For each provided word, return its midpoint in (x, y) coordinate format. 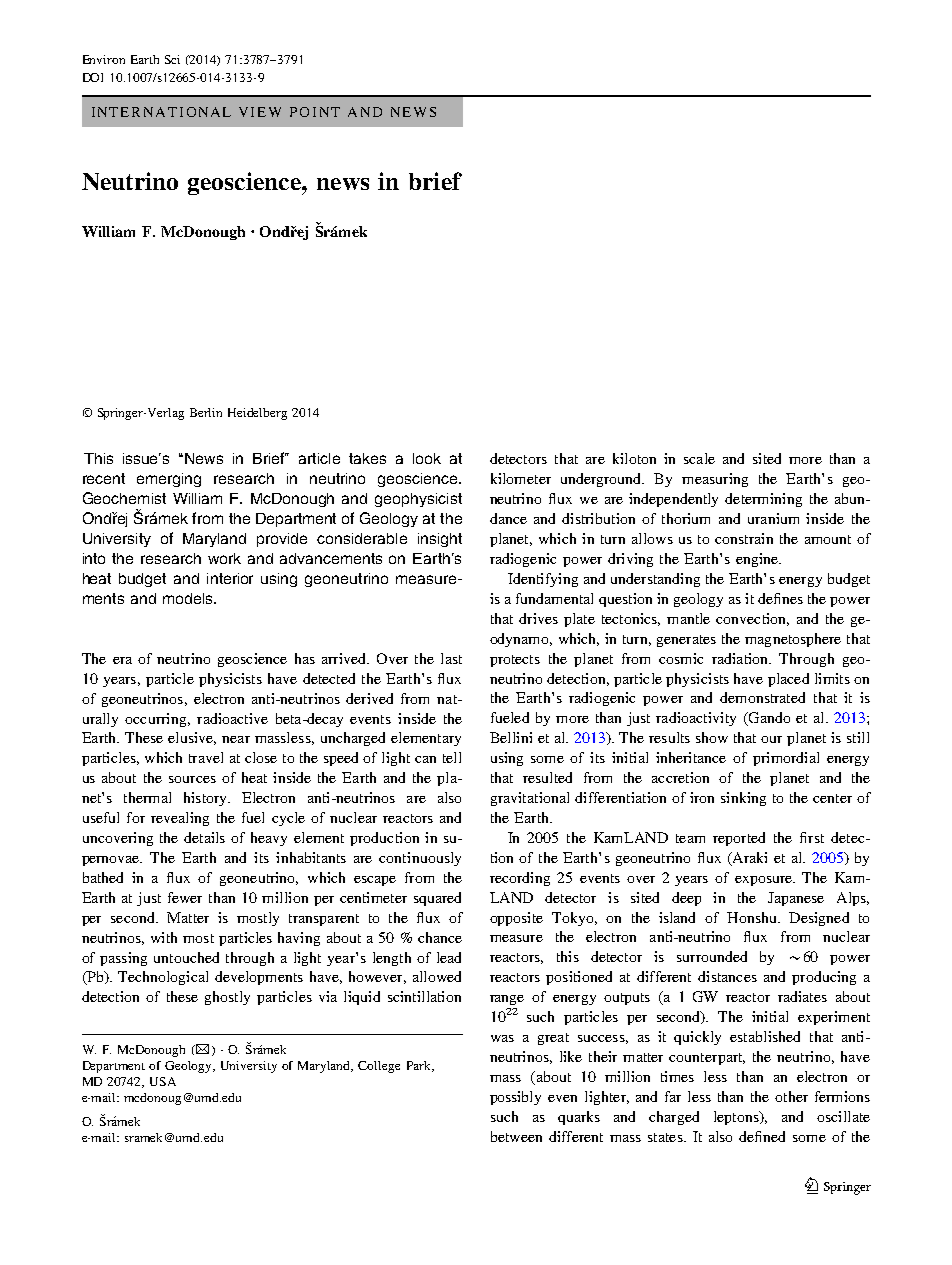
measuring (715, 480)
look (427, 458)
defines (780, 598)
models (189, 598)
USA (163, 1081)
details (204, 837)
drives (538, 618)
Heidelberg (257, 414)
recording (520, 879)
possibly (515, 1098)
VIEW (260, 112)
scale (699, 458)
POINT (315, 112)
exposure (764, 881)
